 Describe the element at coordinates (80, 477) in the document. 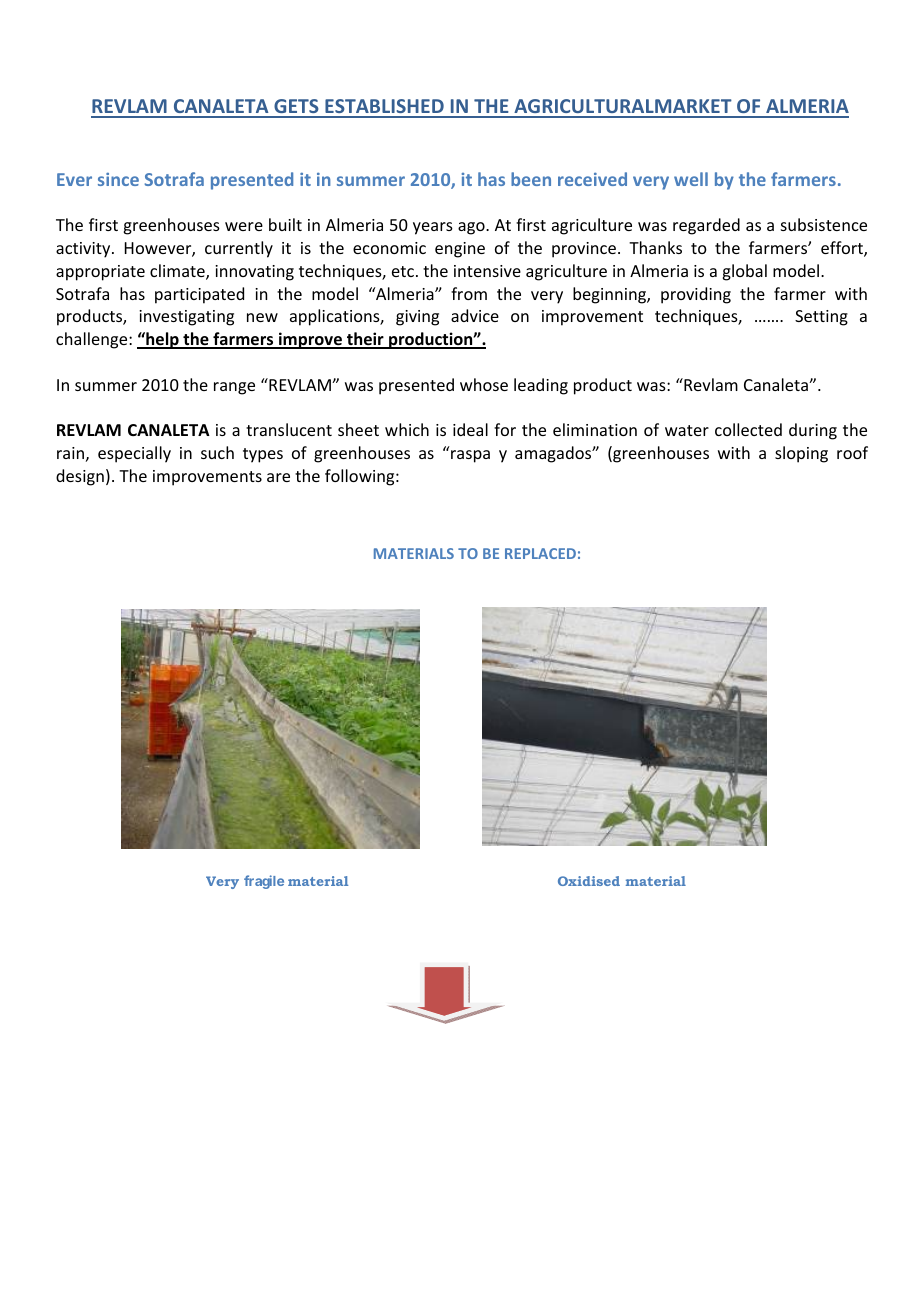

I see `design` at that location.
